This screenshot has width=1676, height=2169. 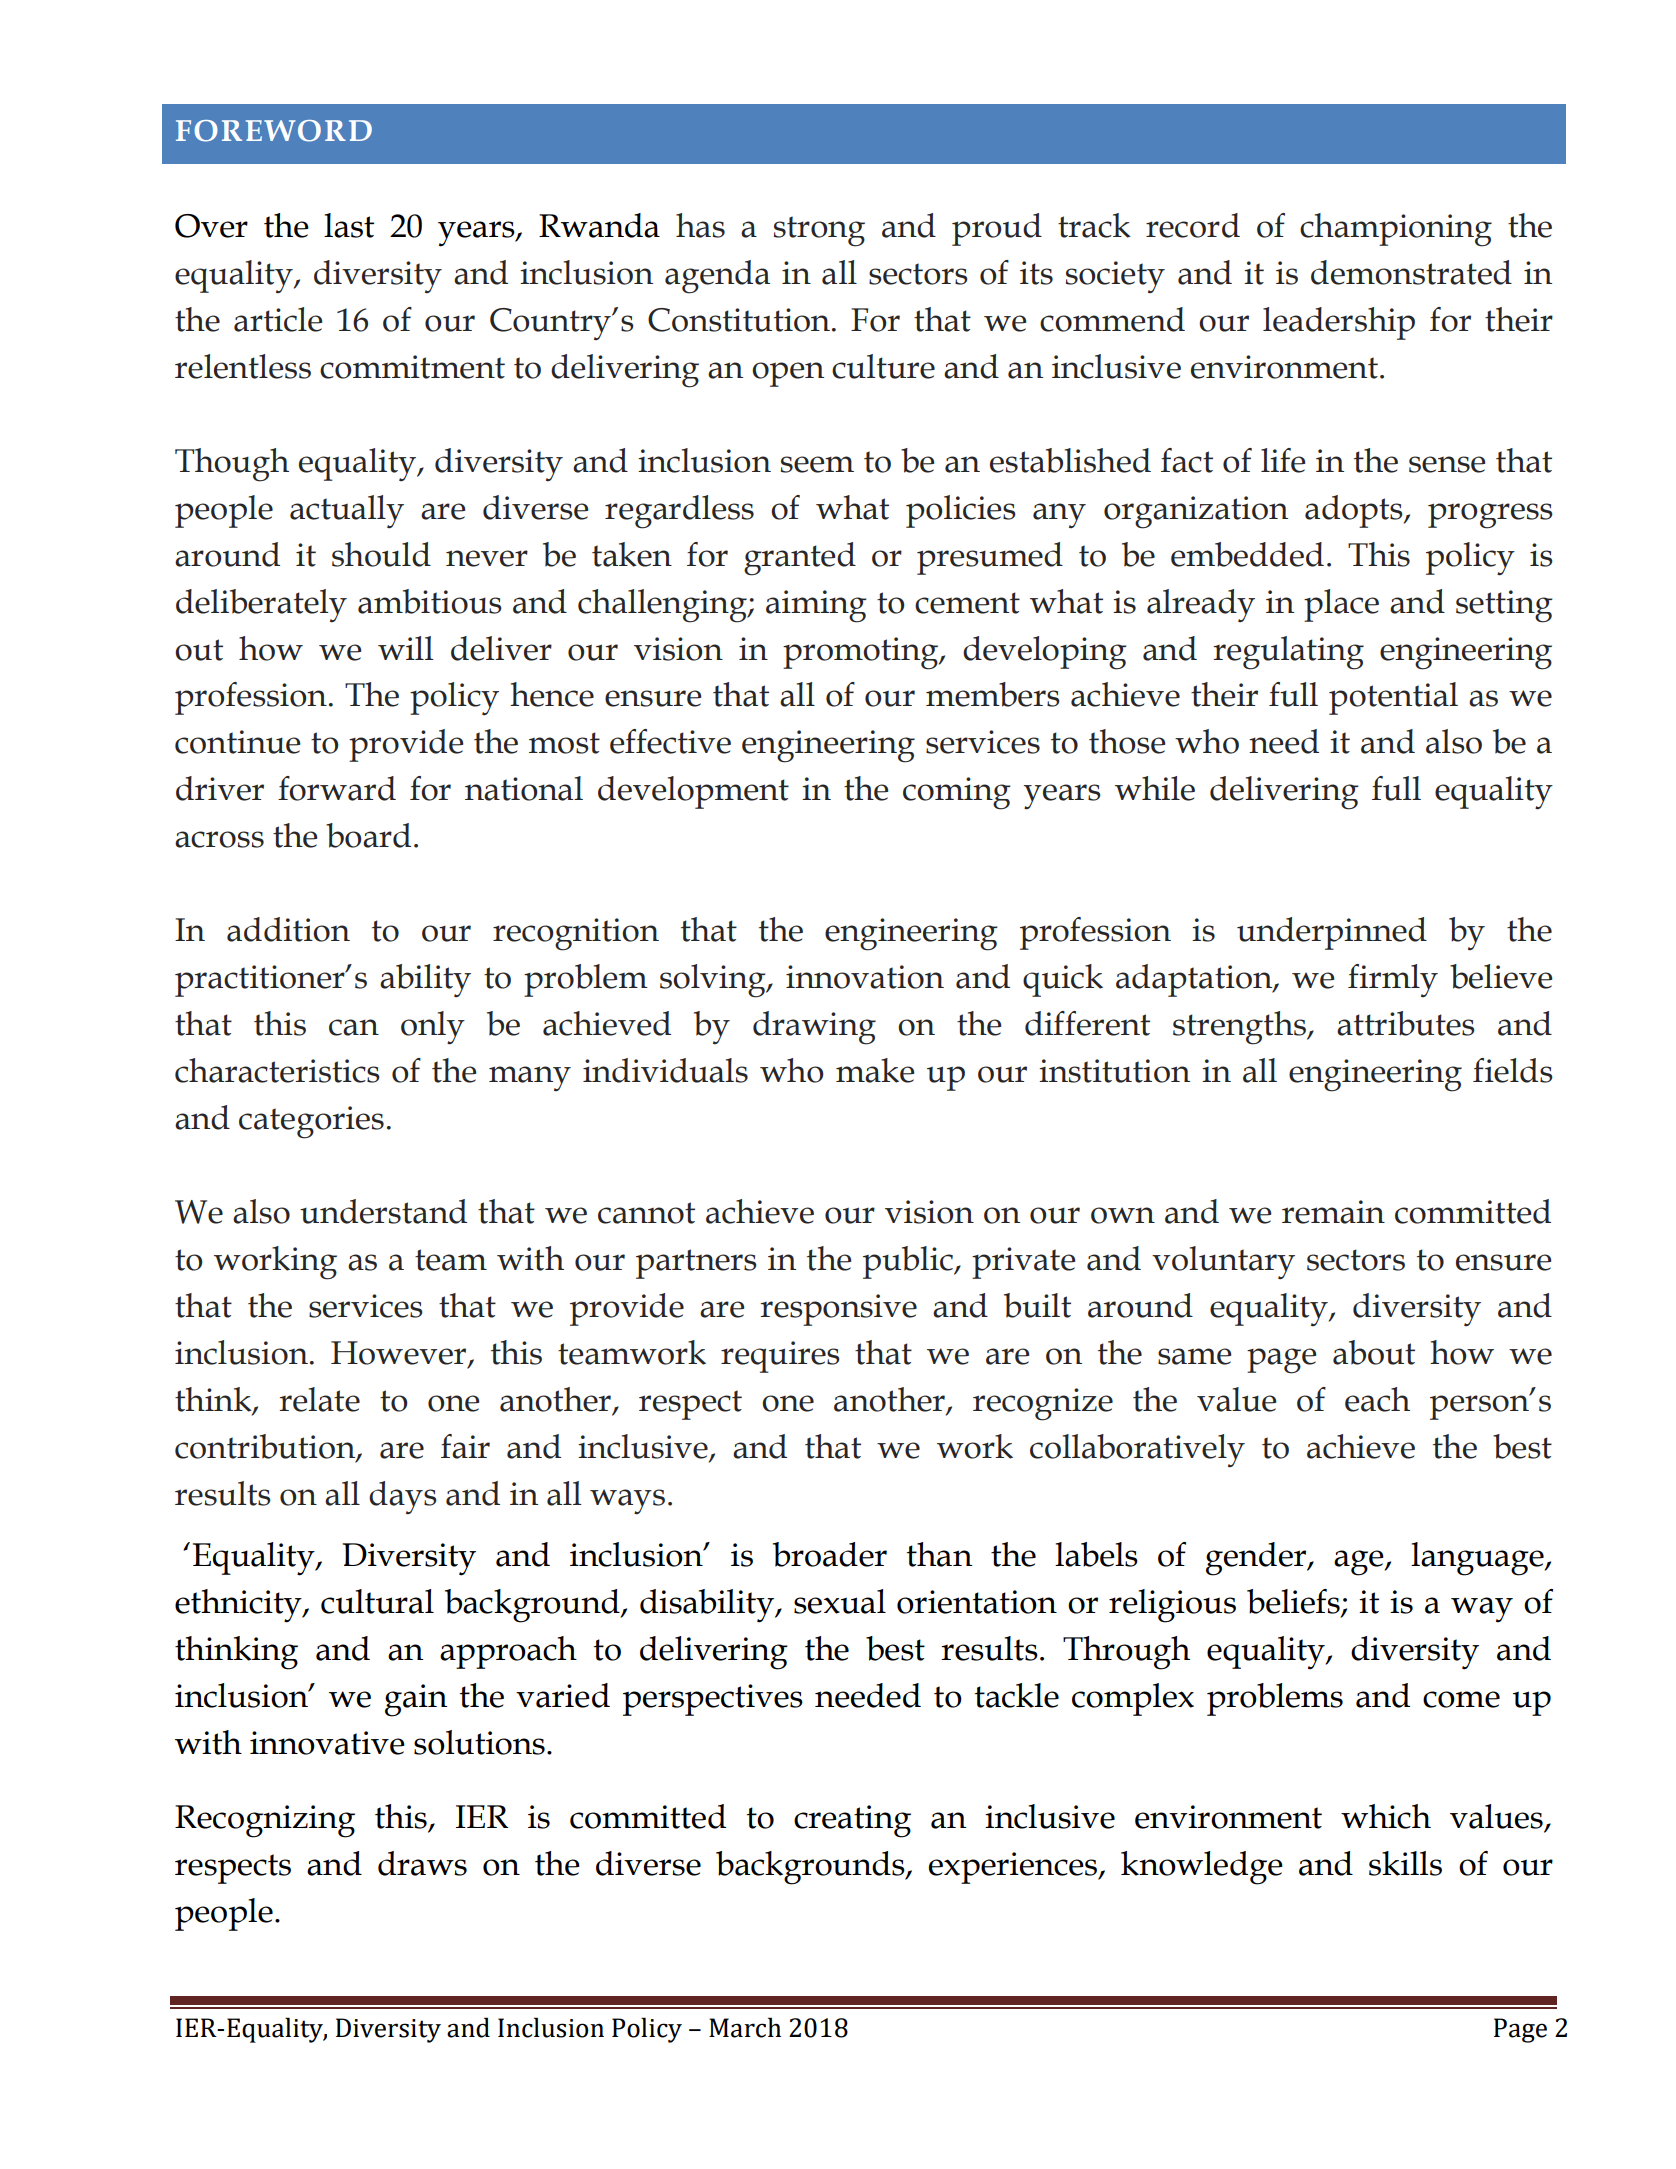 I want to click on attributes, so click(x=1406, y=1023).
